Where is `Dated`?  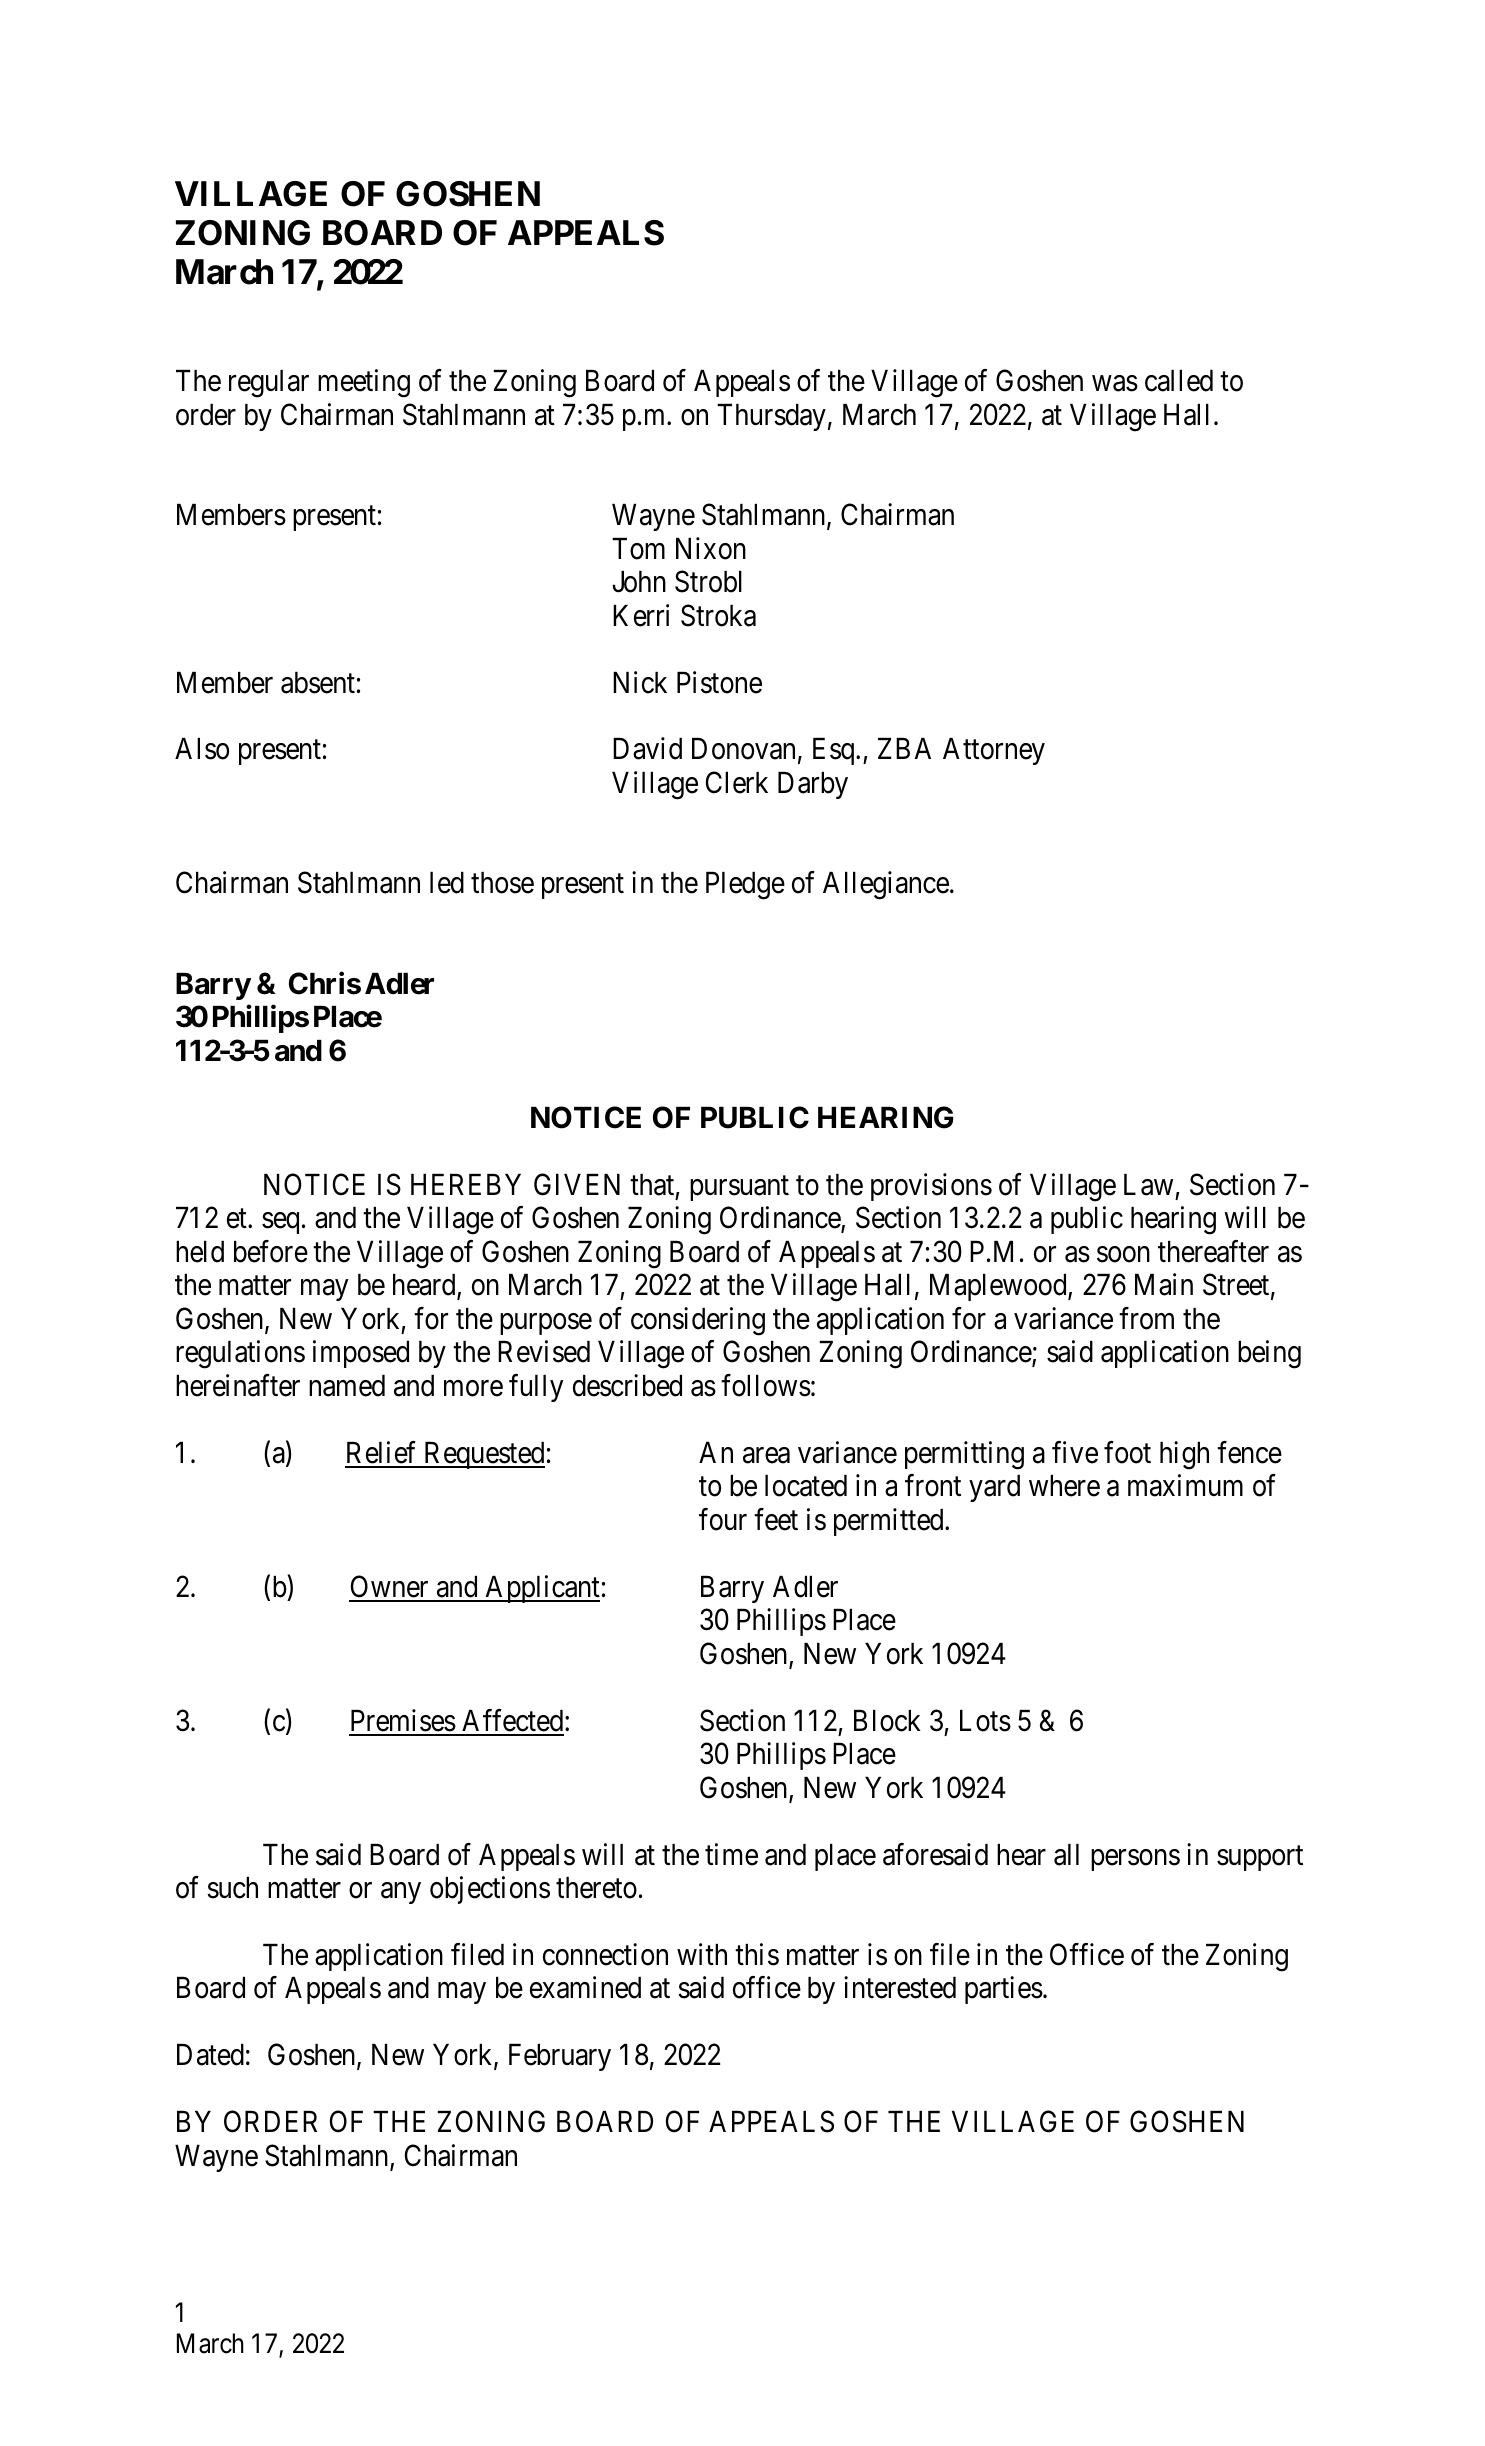
Dated is located at coordinates (210, 2055).
